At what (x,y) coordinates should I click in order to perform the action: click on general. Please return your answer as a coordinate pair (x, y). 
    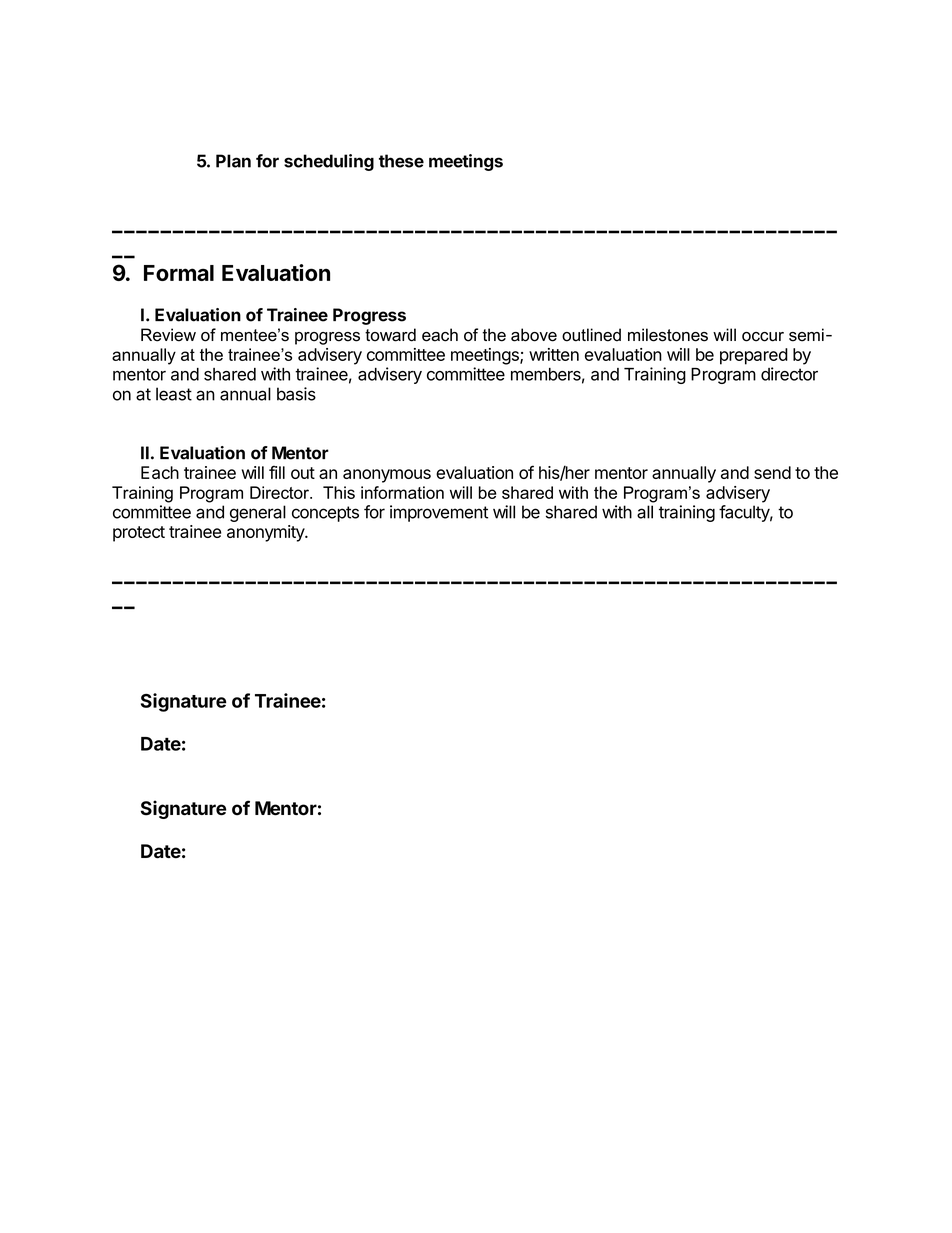
    Looking at the image, I should click on (258, 513).
